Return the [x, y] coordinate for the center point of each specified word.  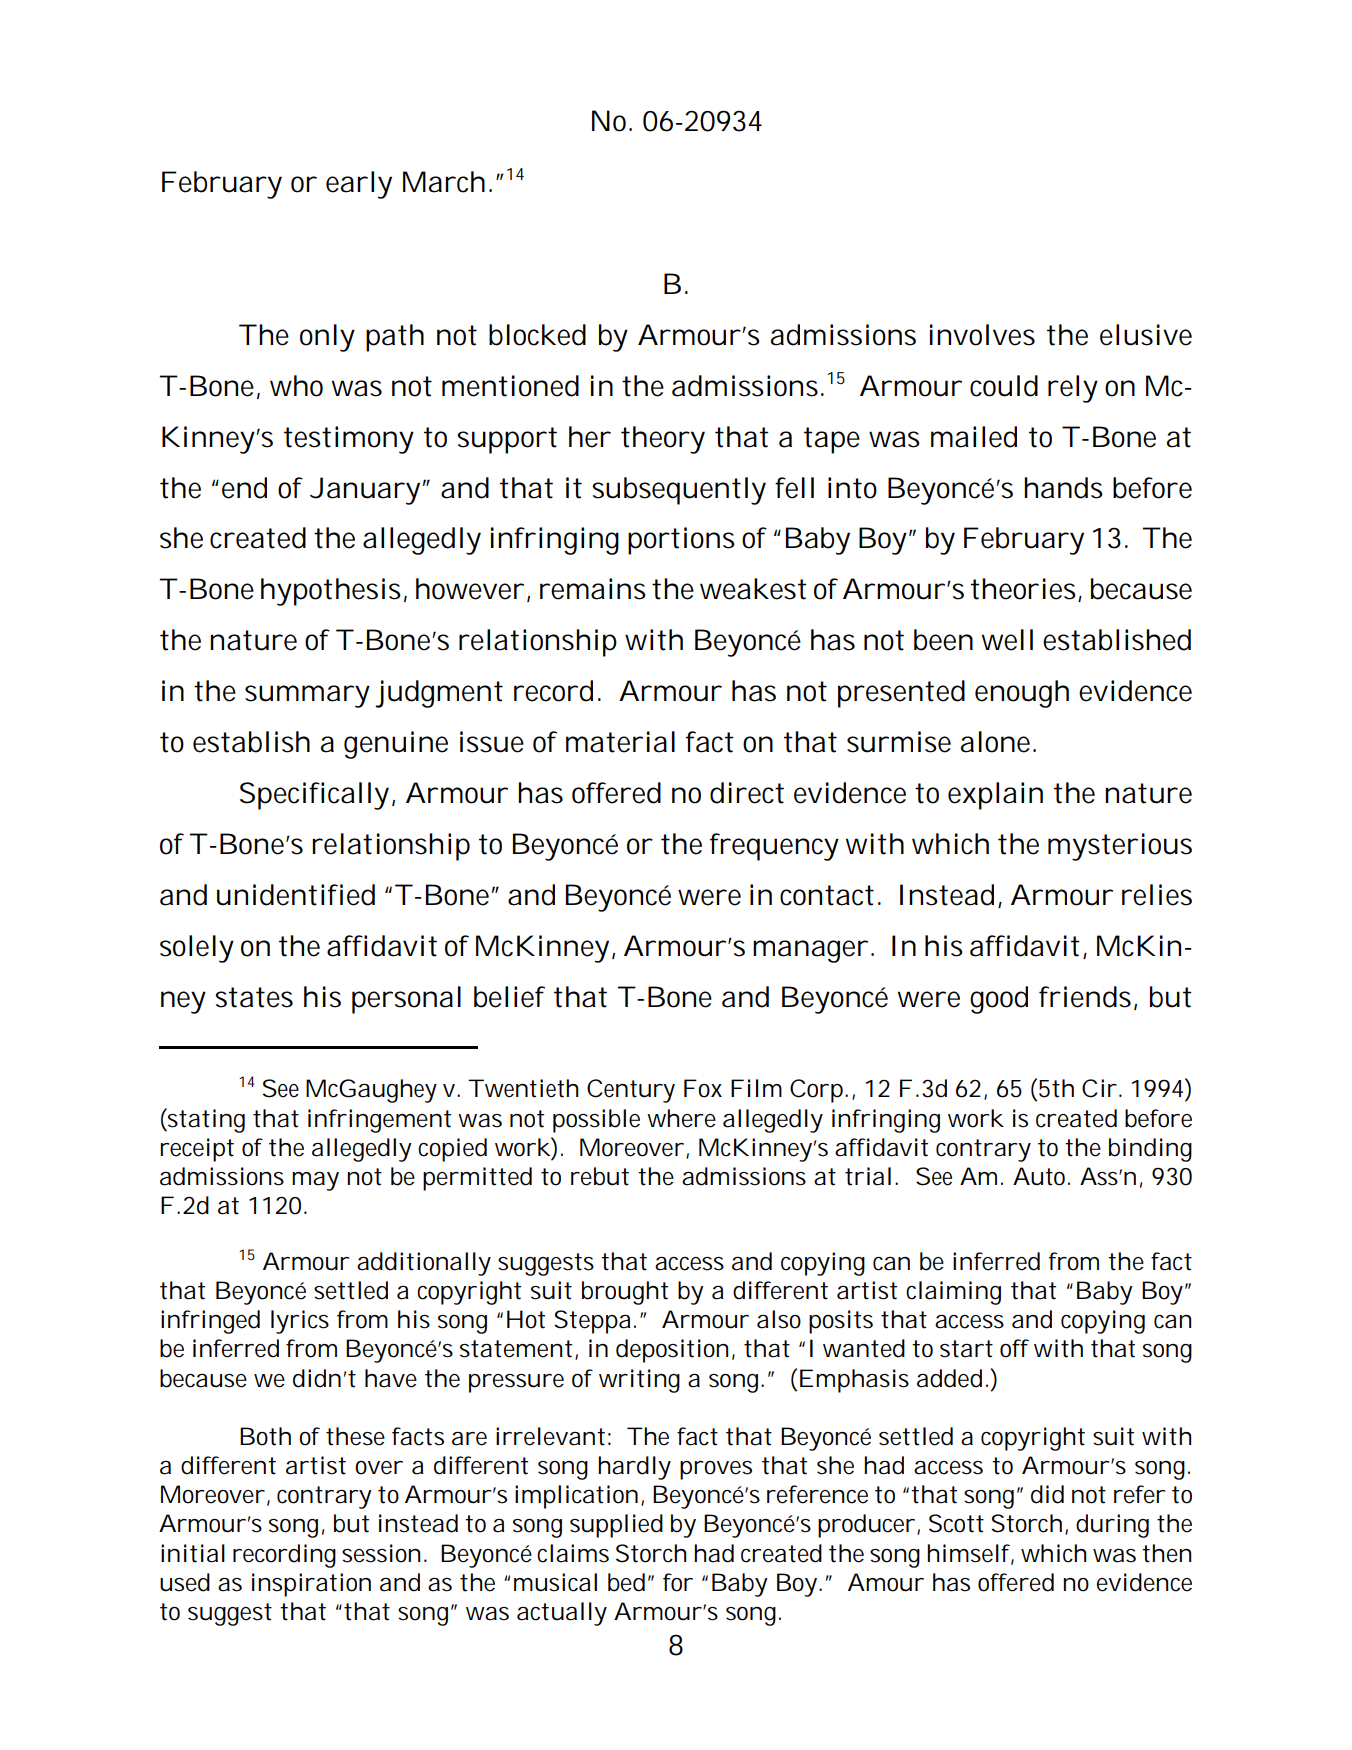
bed [626, 1582]
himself [970, 1554]
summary [307, 696]
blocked [537, 335]
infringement [379, 1121]
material [620, 742]
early [359, 185]
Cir [1099, 1088]
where [681, 1118]
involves [982, 335]
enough [1022, 694]
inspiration [311, 1585]
